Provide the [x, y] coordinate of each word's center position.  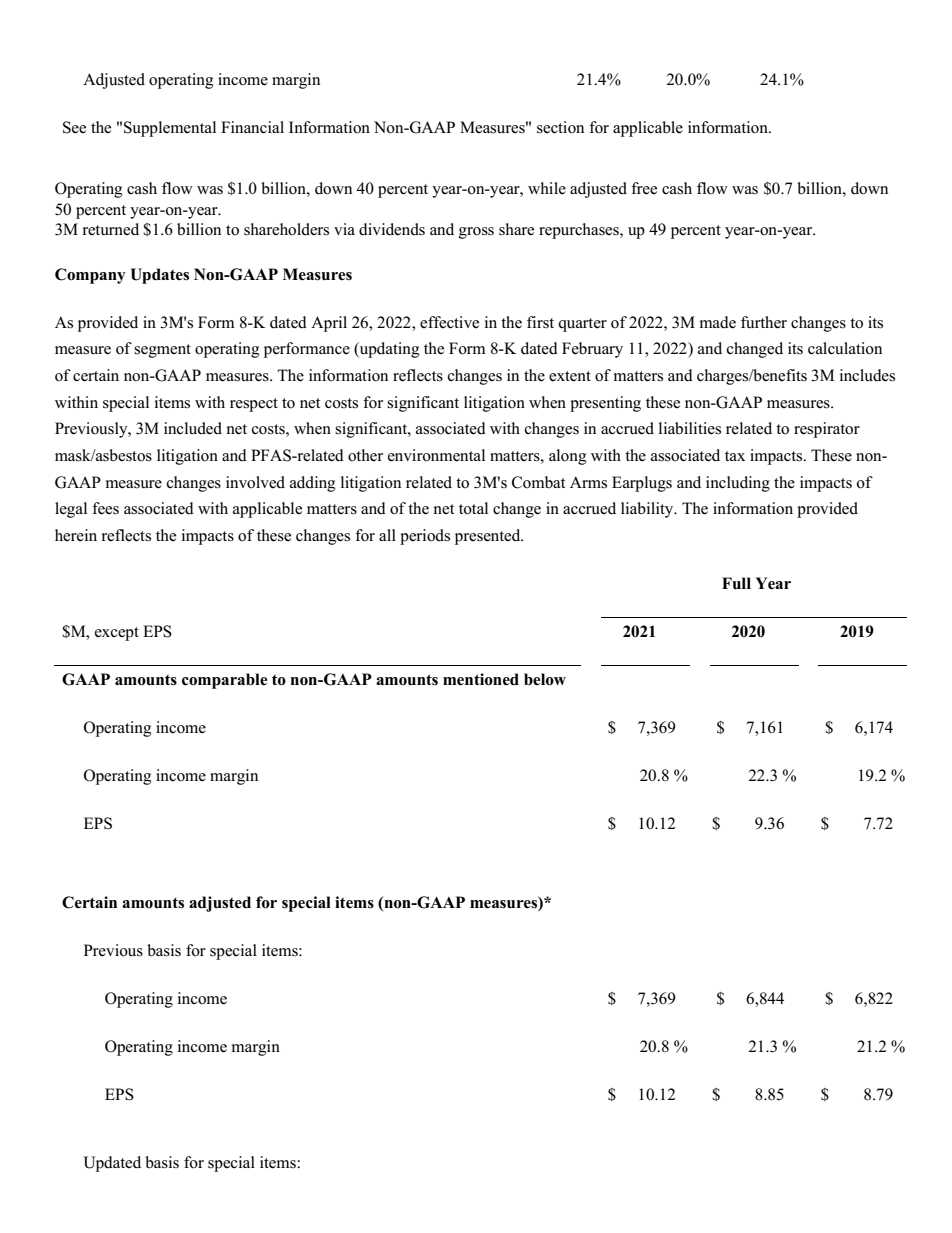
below [545, 679]
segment [162, 351]
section [560, 127]
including [738, 484]
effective [449, 322]
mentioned [481, 679]
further [764, 322]
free [644, 188]
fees [105, 508]
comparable [225, 681]
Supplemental [170, 129]
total [473, 508]
